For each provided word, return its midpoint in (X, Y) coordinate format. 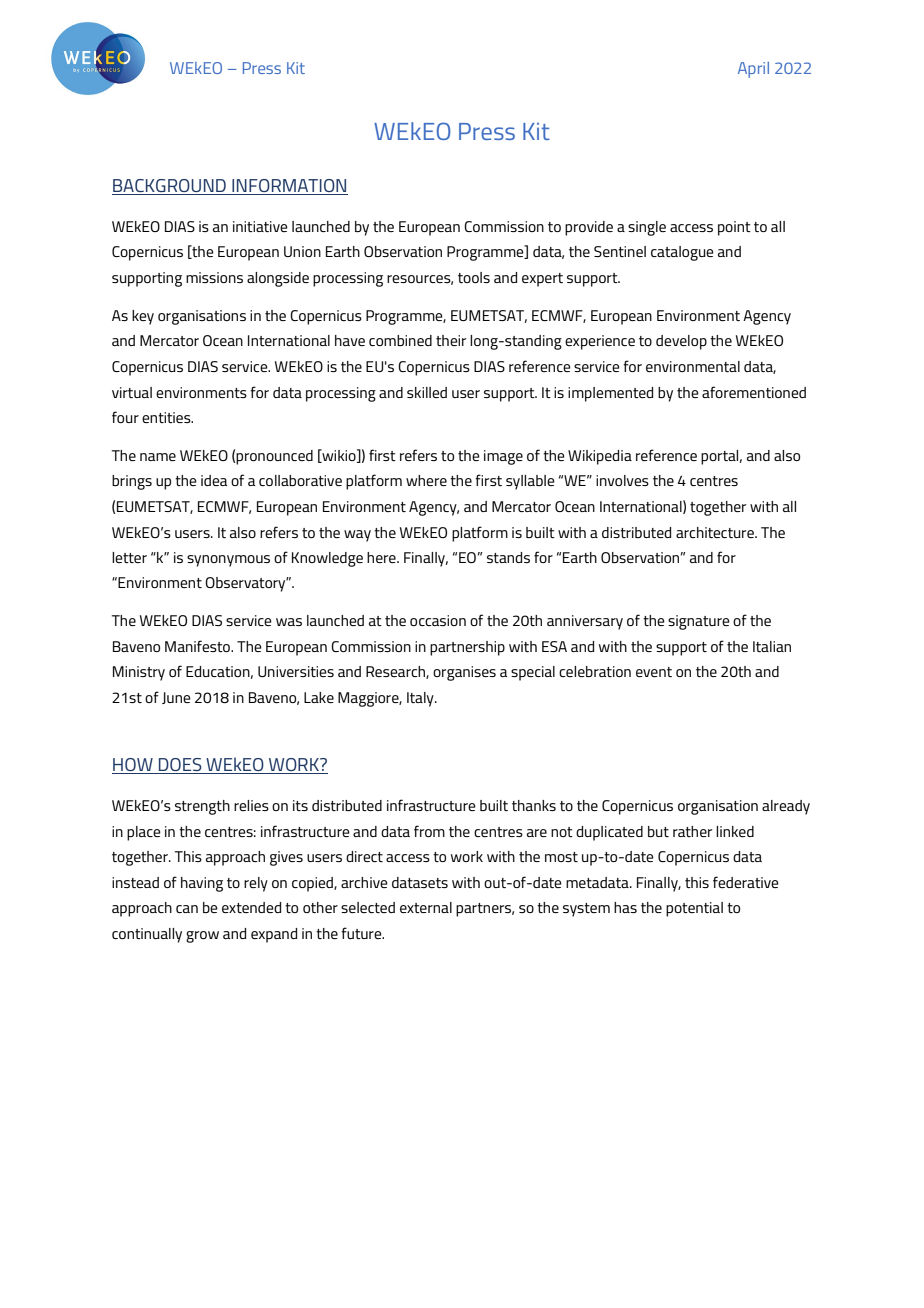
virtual (132, 392)
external (426, 907)
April (753, 70)
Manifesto (198, 646)
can (187, 909)
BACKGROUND (170, 187)
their (451, 340)
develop (681, 342)
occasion (438, 620)
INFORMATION (289, 187)
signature (699, 622)
